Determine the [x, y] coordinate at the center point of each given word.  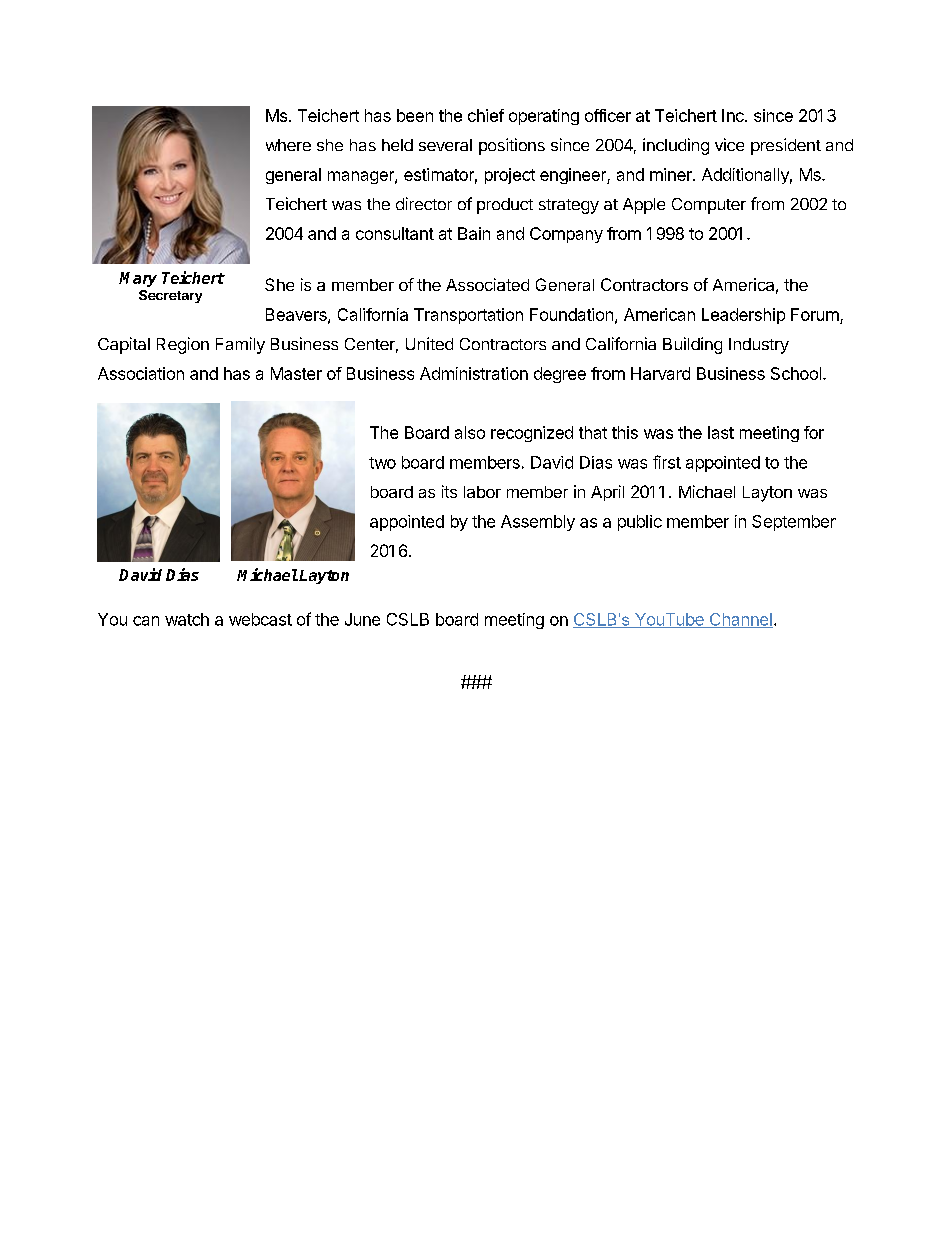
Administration [474, 373]
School [796, 373]
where [288, 145]
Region [183, 345]
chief [486, 115]
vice [729, 144]
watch [187, 619]
